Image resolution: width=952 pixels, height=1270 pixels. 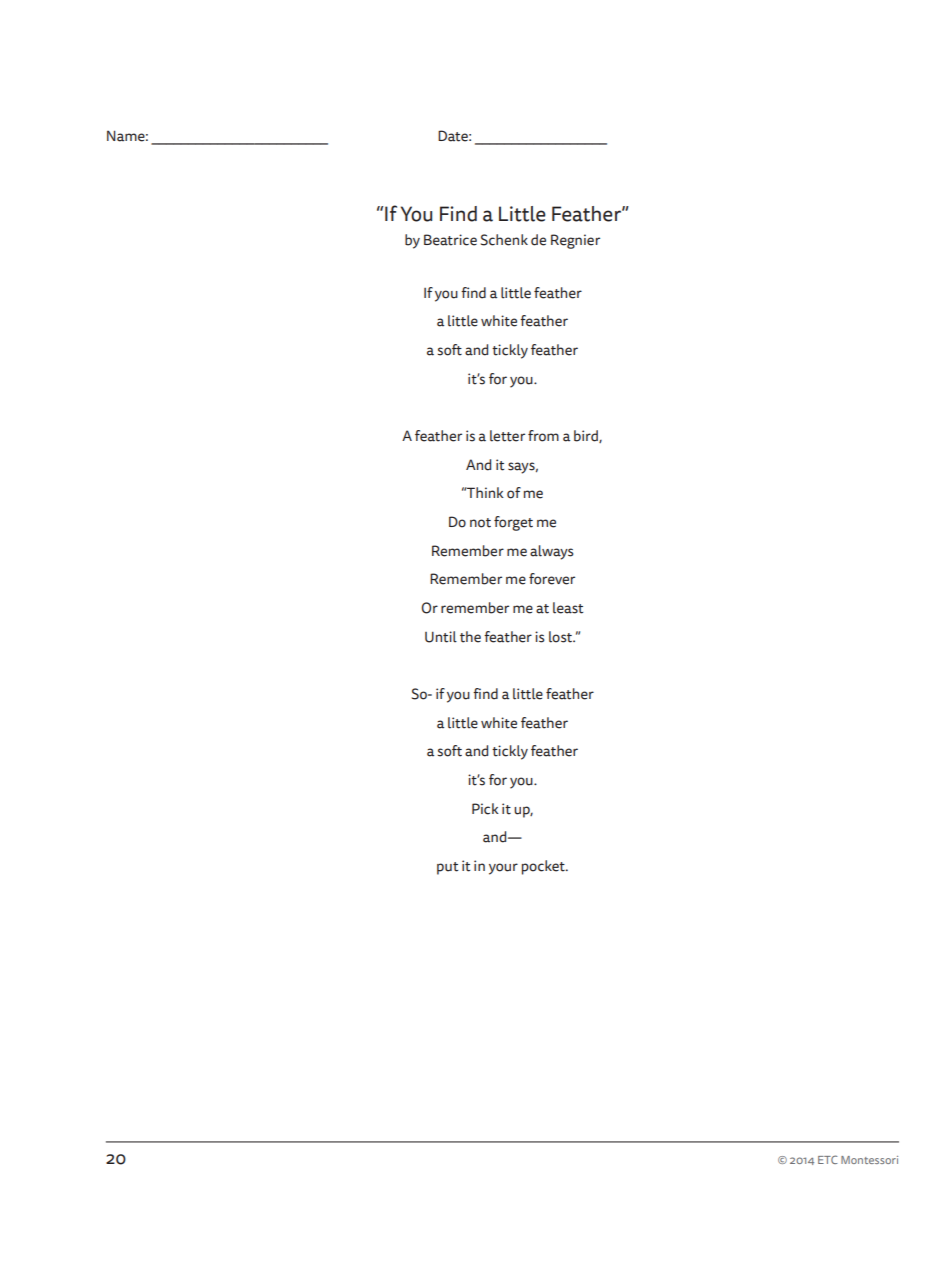 I want to click on Montessori, so click(x=869, y=1160).
